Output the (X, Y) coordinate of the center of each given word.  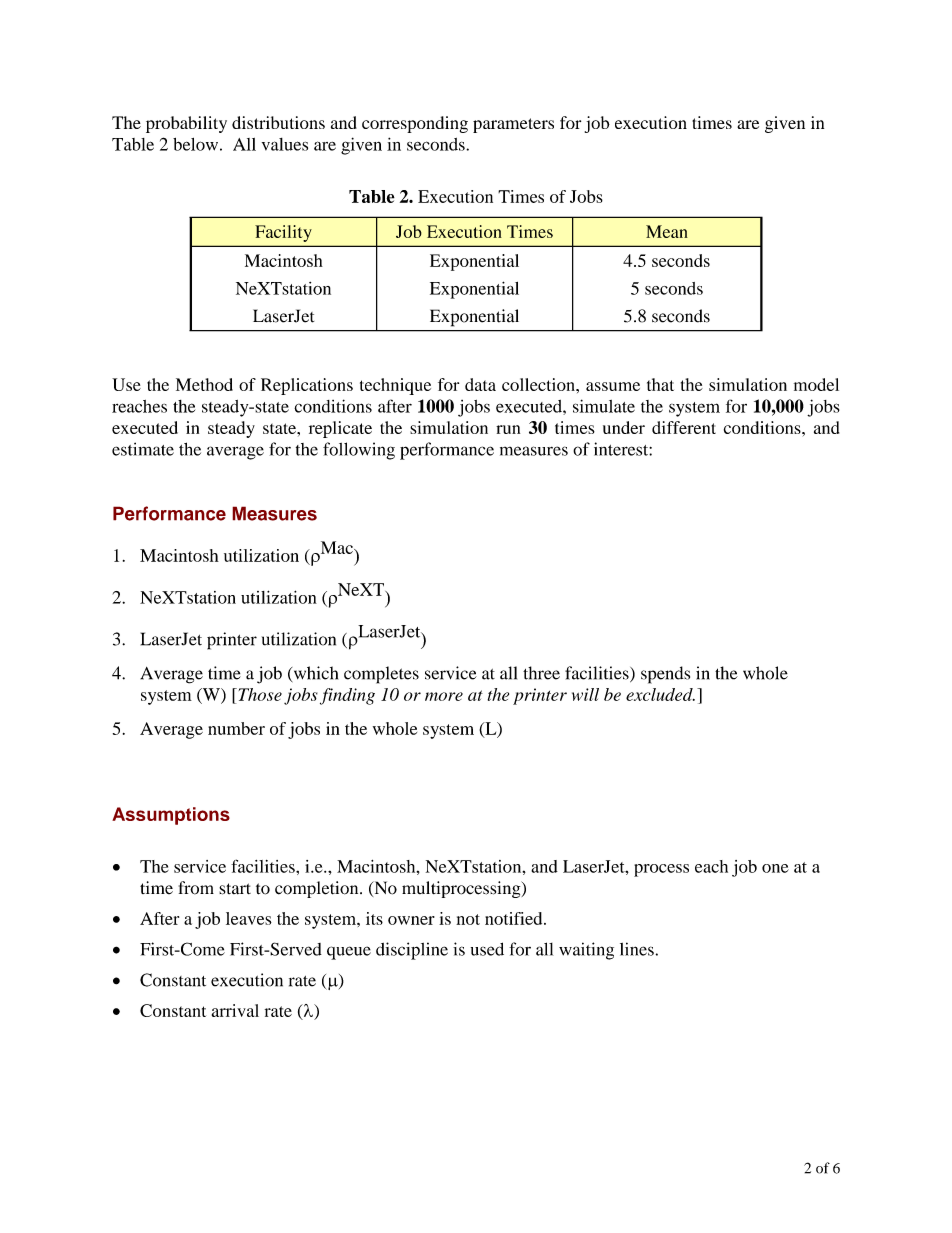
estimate (143, 449)
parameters (513, 125)
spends (665, 675)
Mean (667, 231)
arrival (235, 1010)
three (541, 673)
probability (186, 124)
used (487, 949)
